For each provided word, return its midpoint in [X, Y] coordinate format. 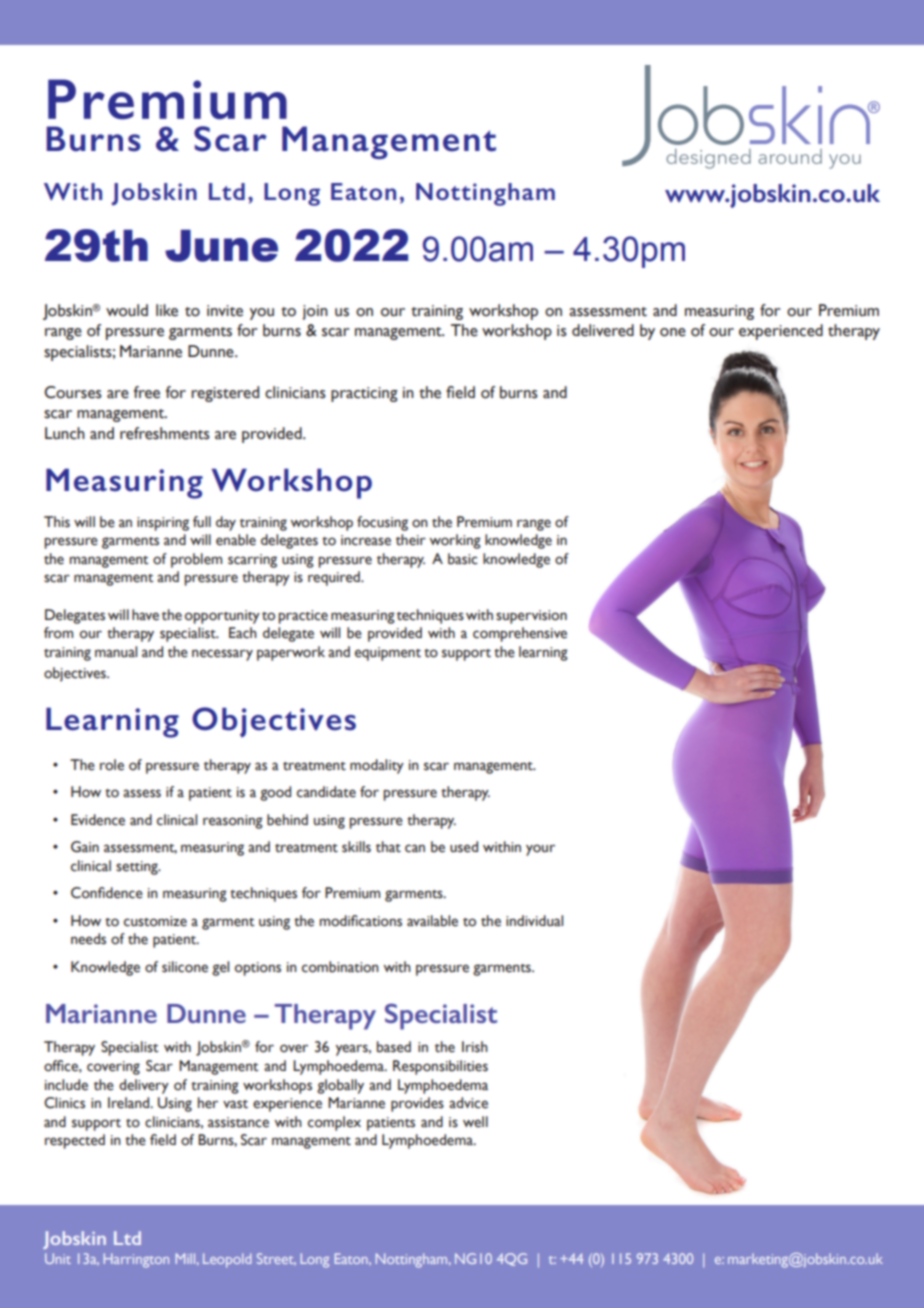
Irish [475, 1047]
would [127, 310]
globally [340, 1086]
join [315, 312]
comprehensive [520, 634]
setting [138, 868]
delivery [144, 1086]
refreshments [165, 433]
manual [116, 652]
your [540, 850]
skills [356, 847]
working [455, 541]
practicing [364, 394]
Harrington [136, 1260]
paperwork [291, 653]
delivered [603, 330]
